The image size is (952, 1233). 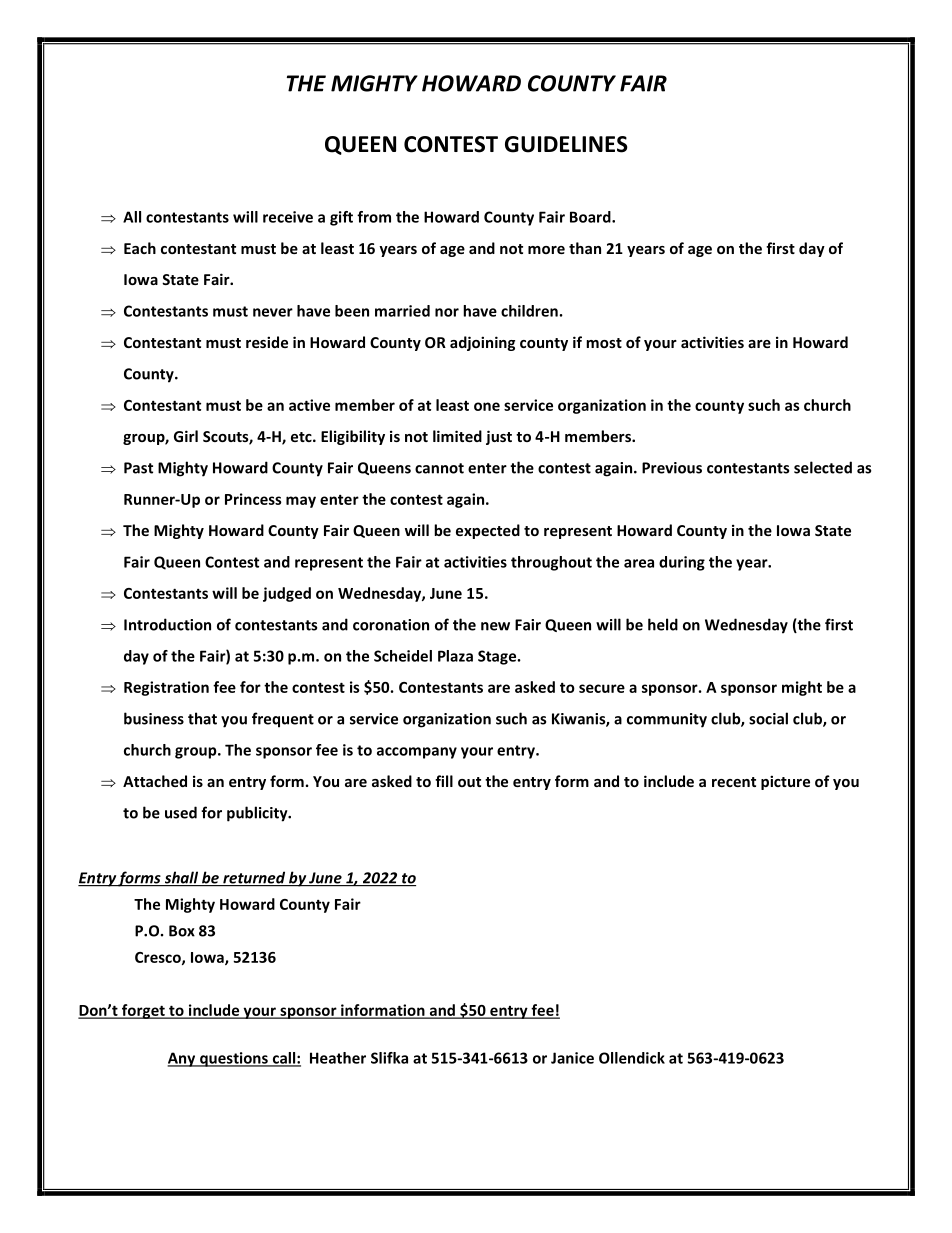 What do you see at coordinates (591, 217) in the page?
I see `Board` at bounding box center [591, 217].
